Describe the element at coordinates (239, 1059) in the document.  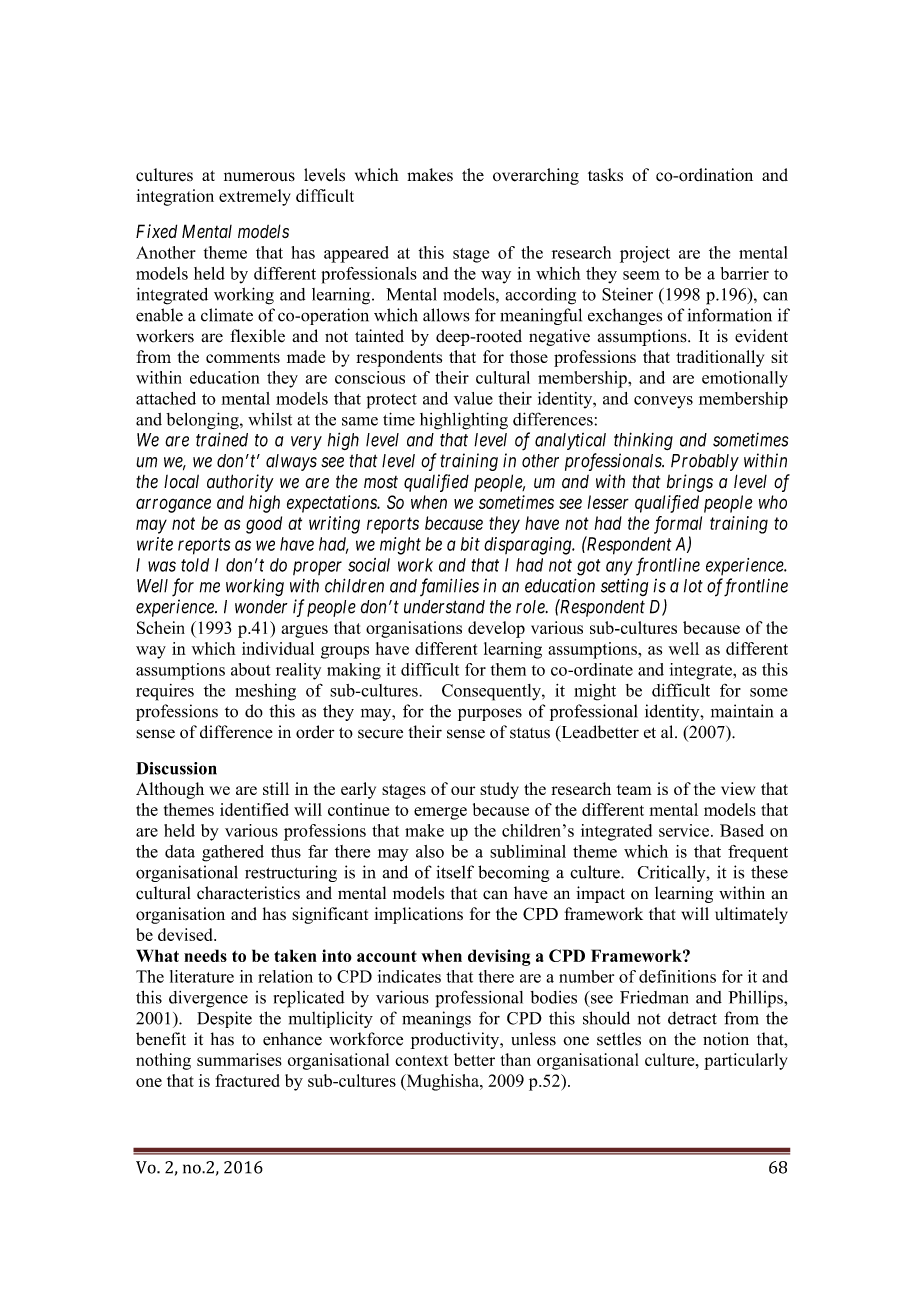
I see `summarises` at that location.
